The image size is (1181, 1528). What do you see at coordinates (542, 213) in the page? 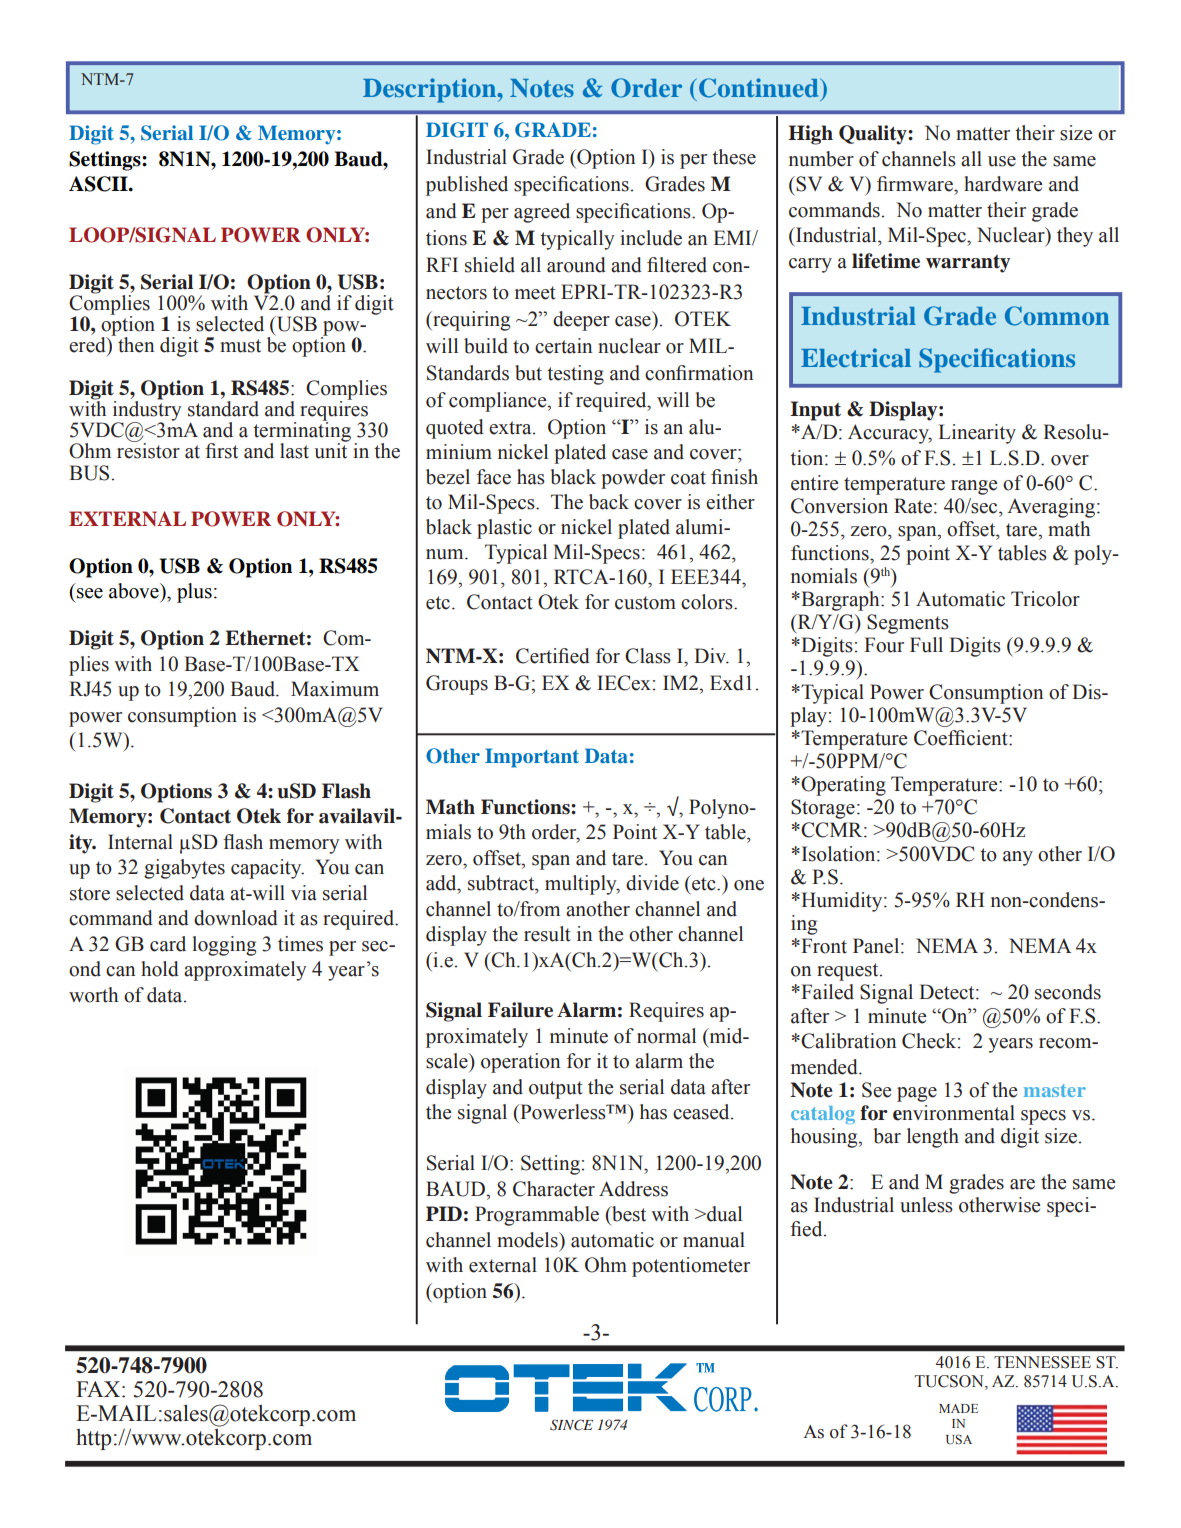
I see `agreed` at bounding box center [542, 213].
